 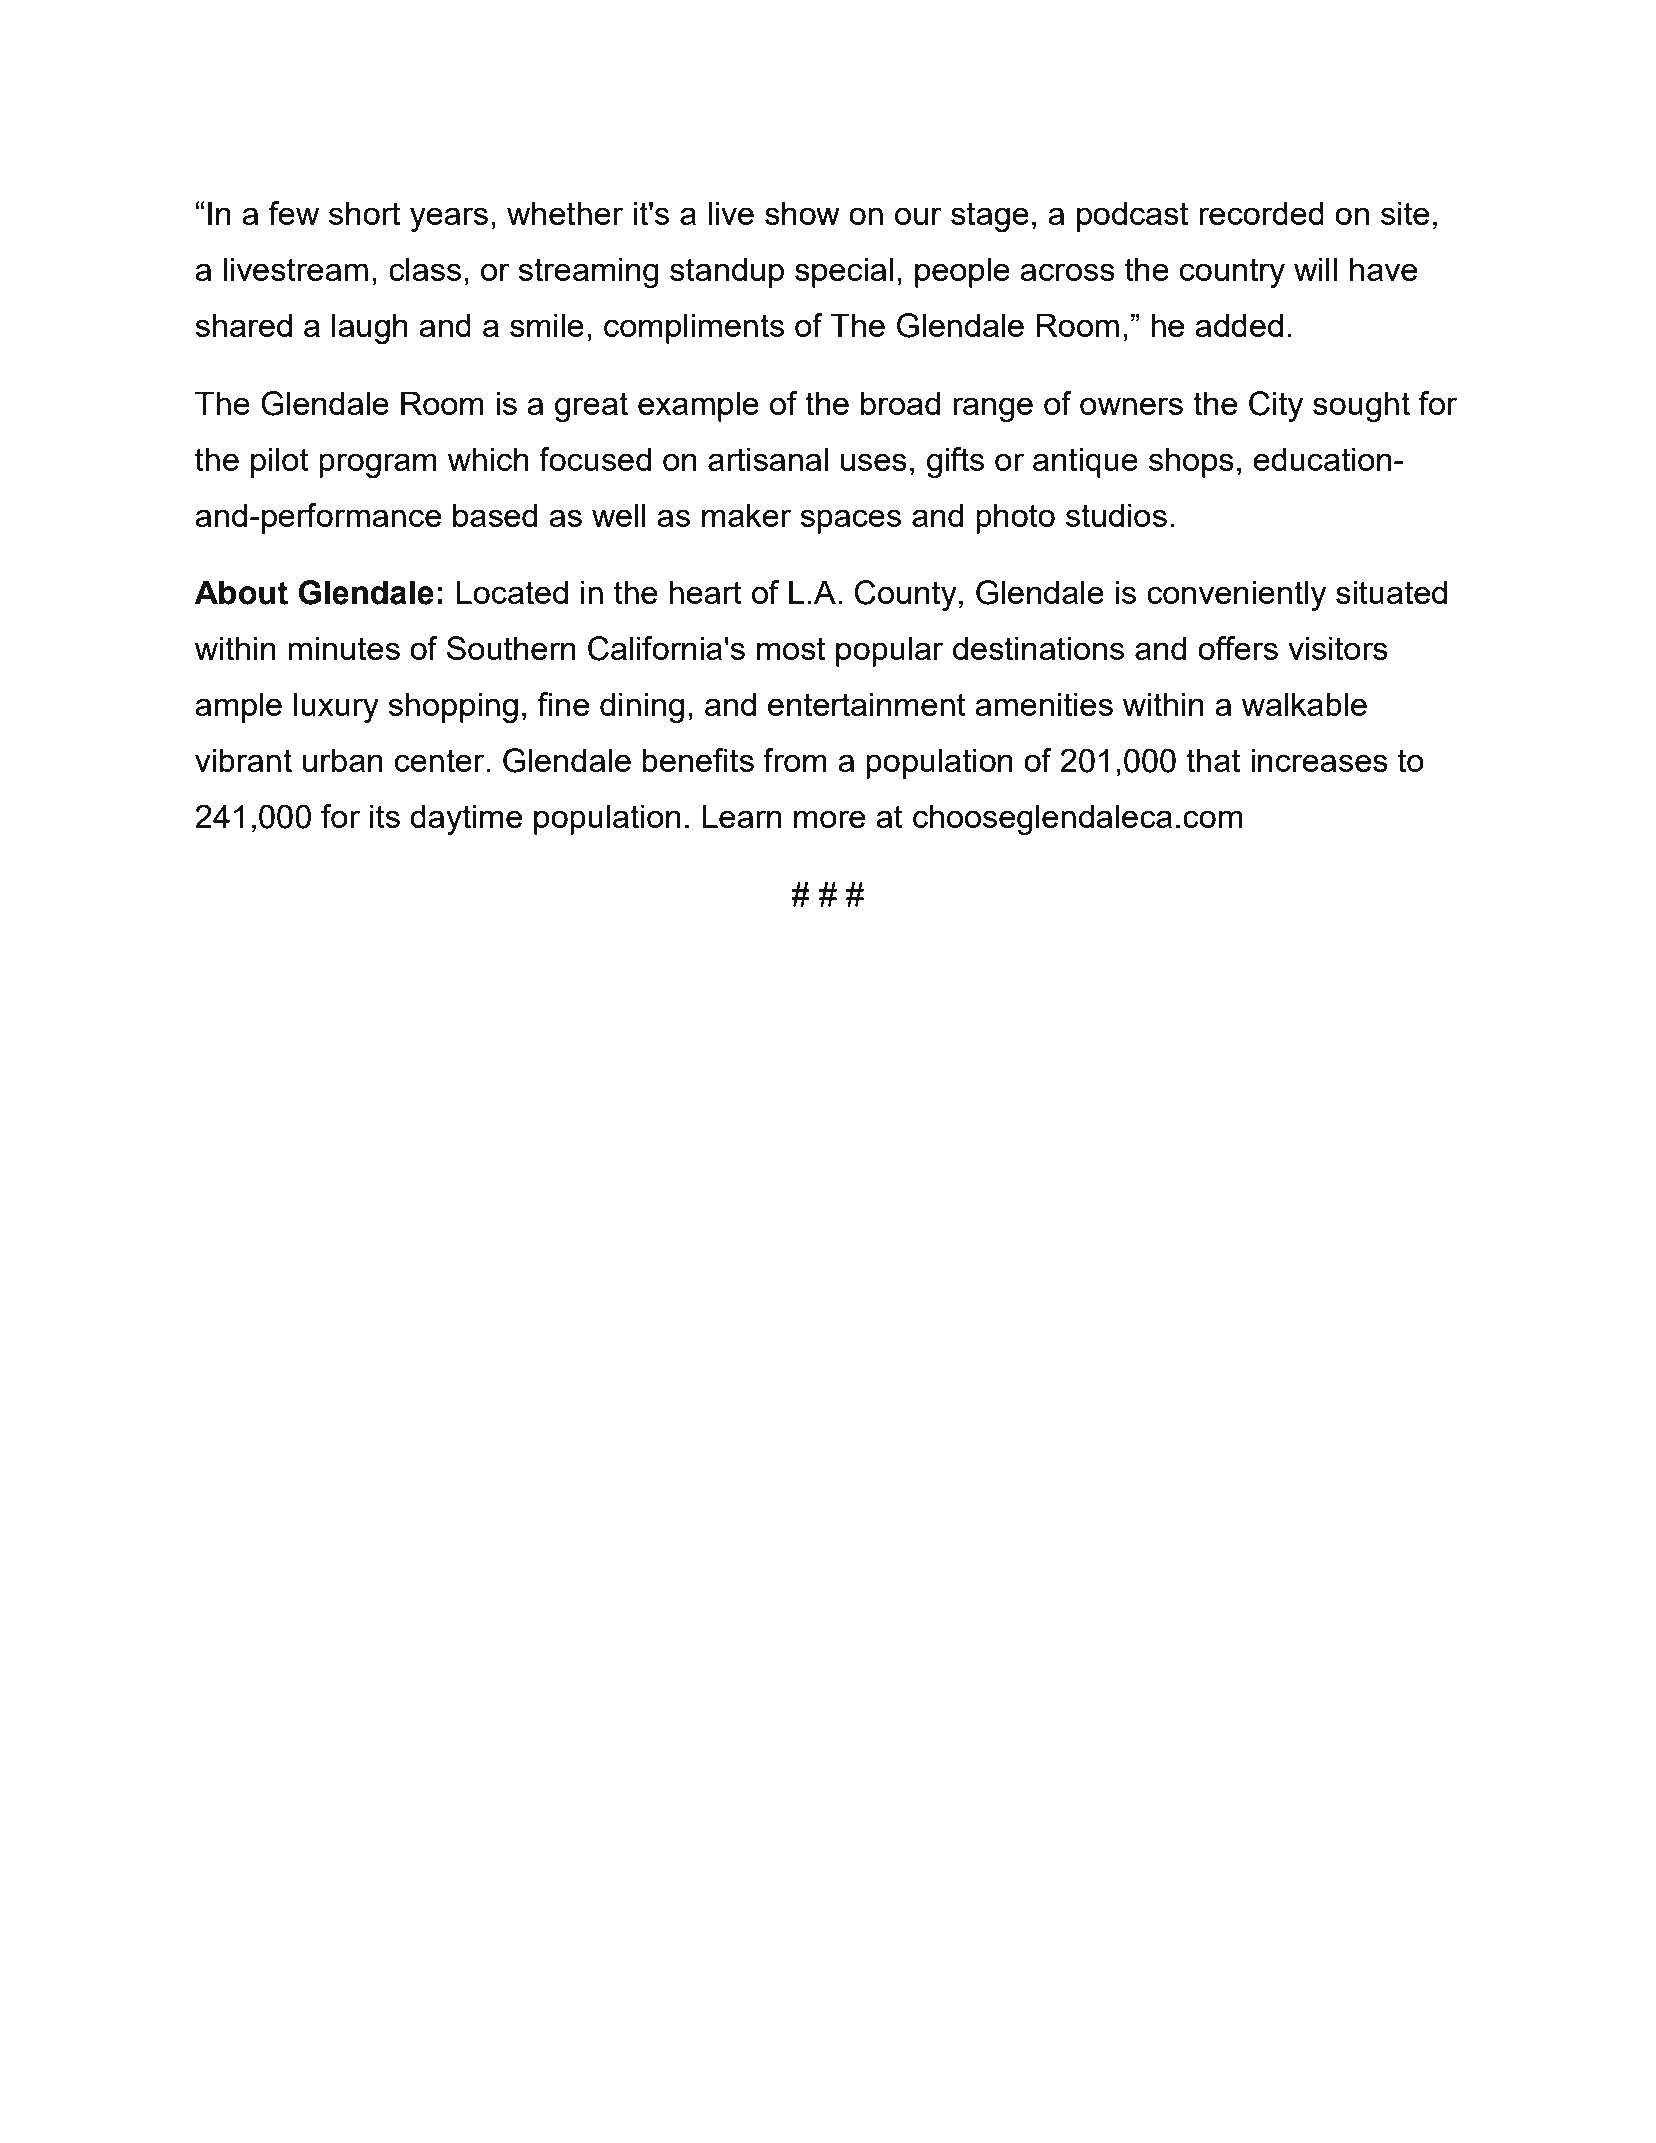 What do you see at coordinates (906, 595) in the screenshot?
I see `County` at bounding box center [906, 595].
